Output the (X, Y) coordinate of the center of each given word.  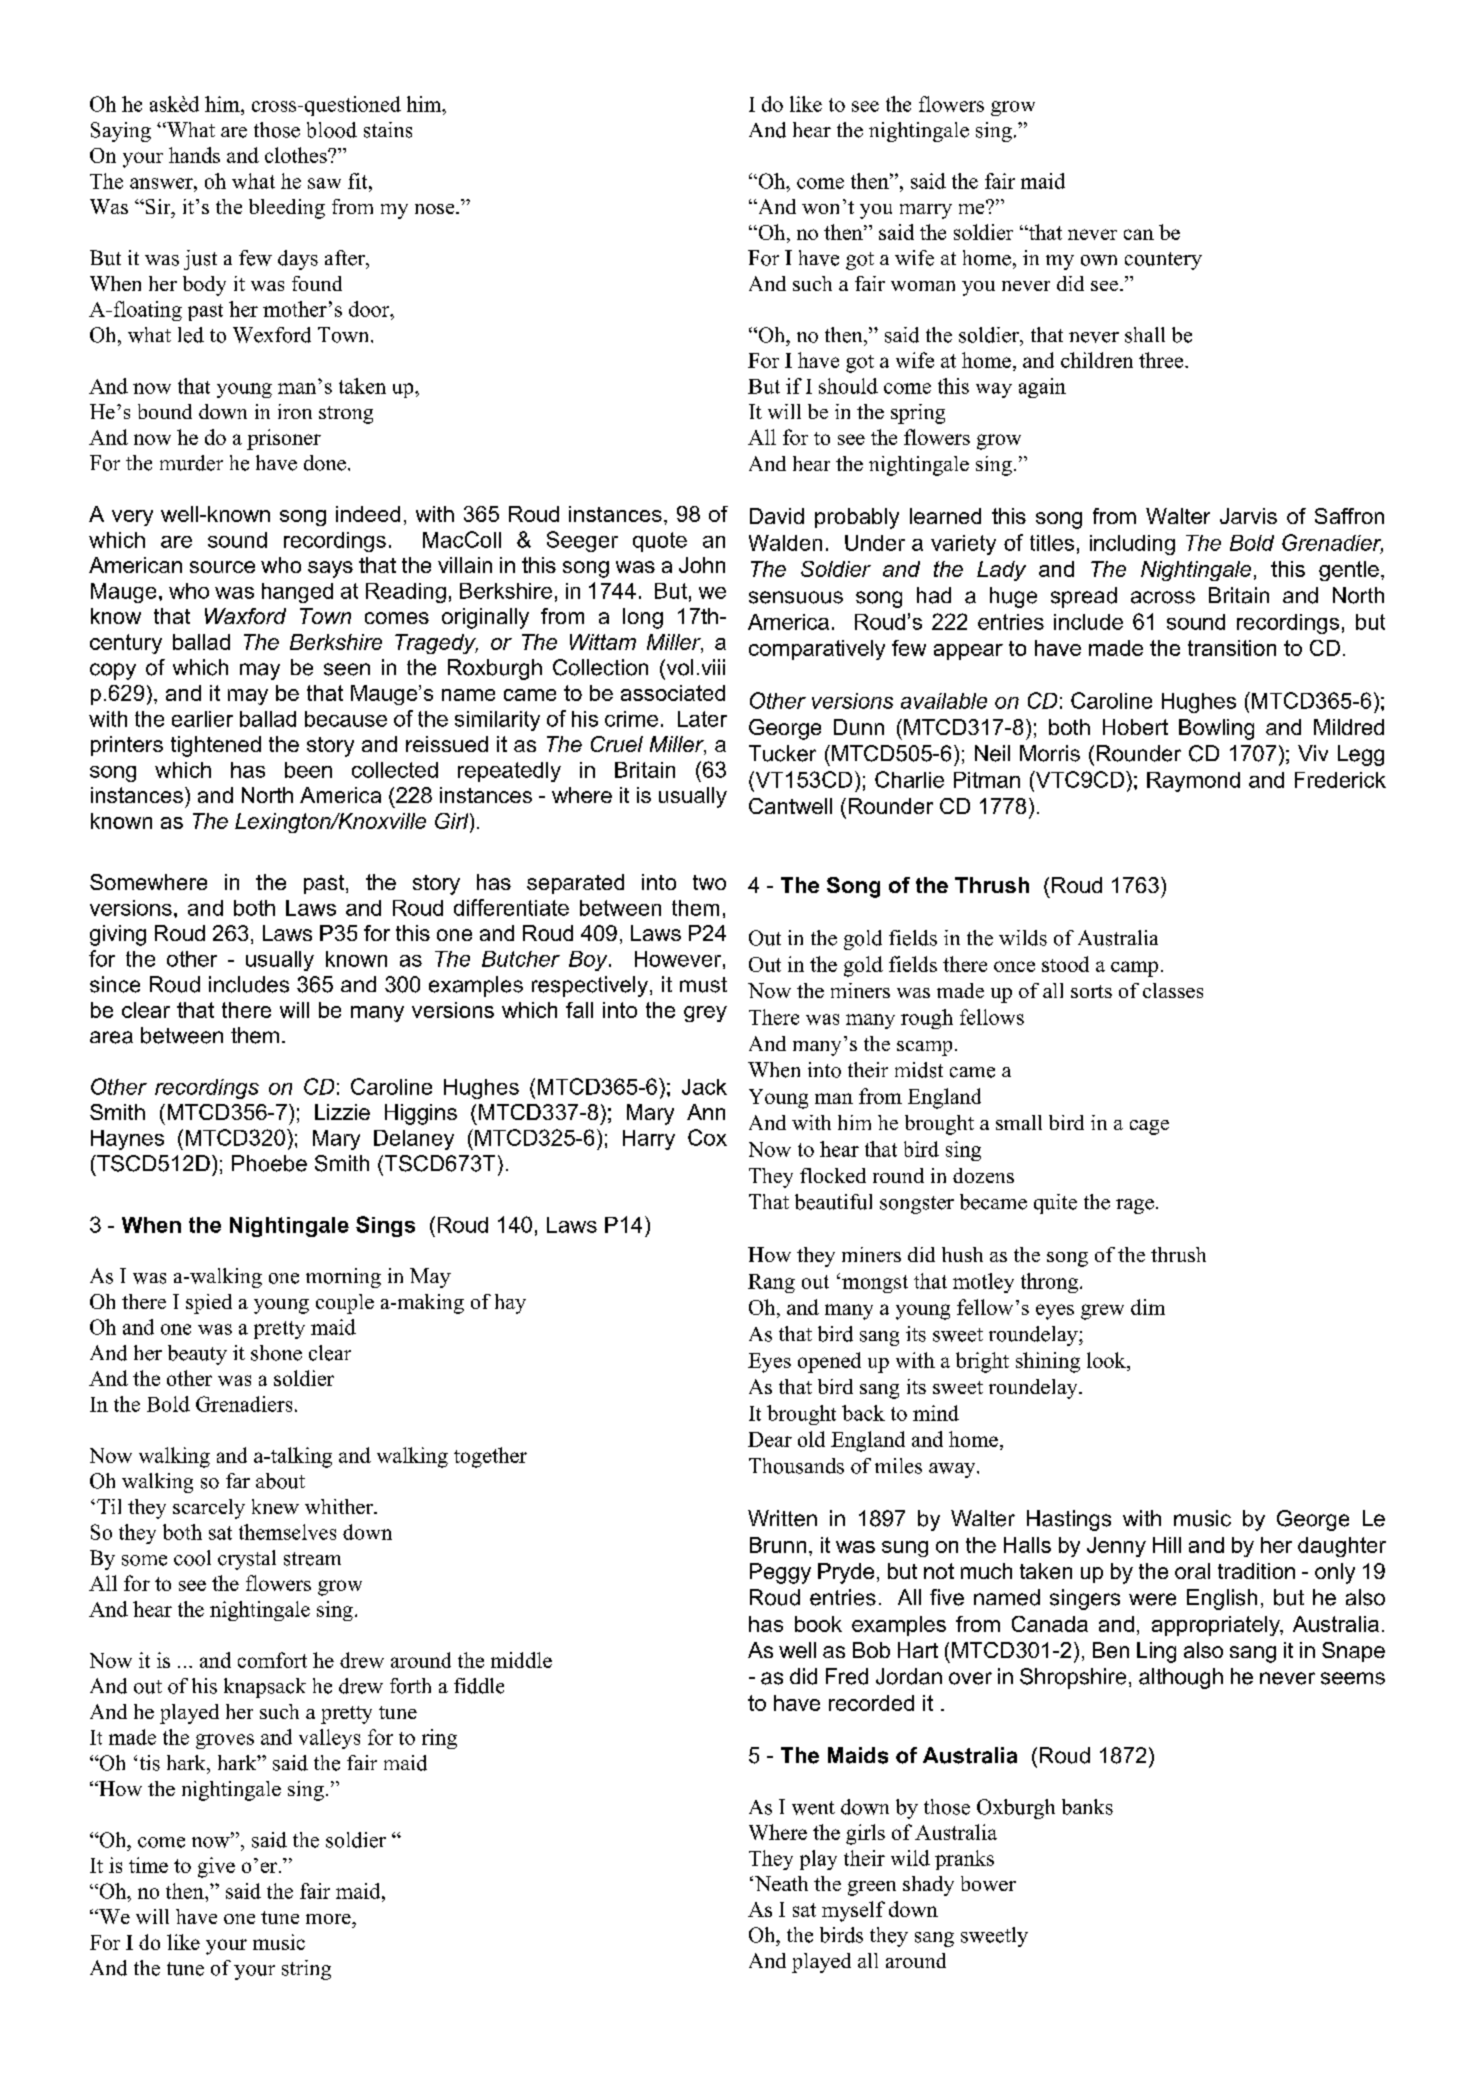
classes (1173, 990)
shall (1145, 335)
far (238, 1480)
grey (705, 1014)
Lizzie (342, 1112)
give (216, 1867)
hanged (297, 593)
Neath (781, 1883)
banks (1087, 1807)
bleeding (287, 209)
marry (926, 211)
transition (1232, 648)
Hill (1167, 1545)
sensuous (796, 597)
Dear (770, 1439)
